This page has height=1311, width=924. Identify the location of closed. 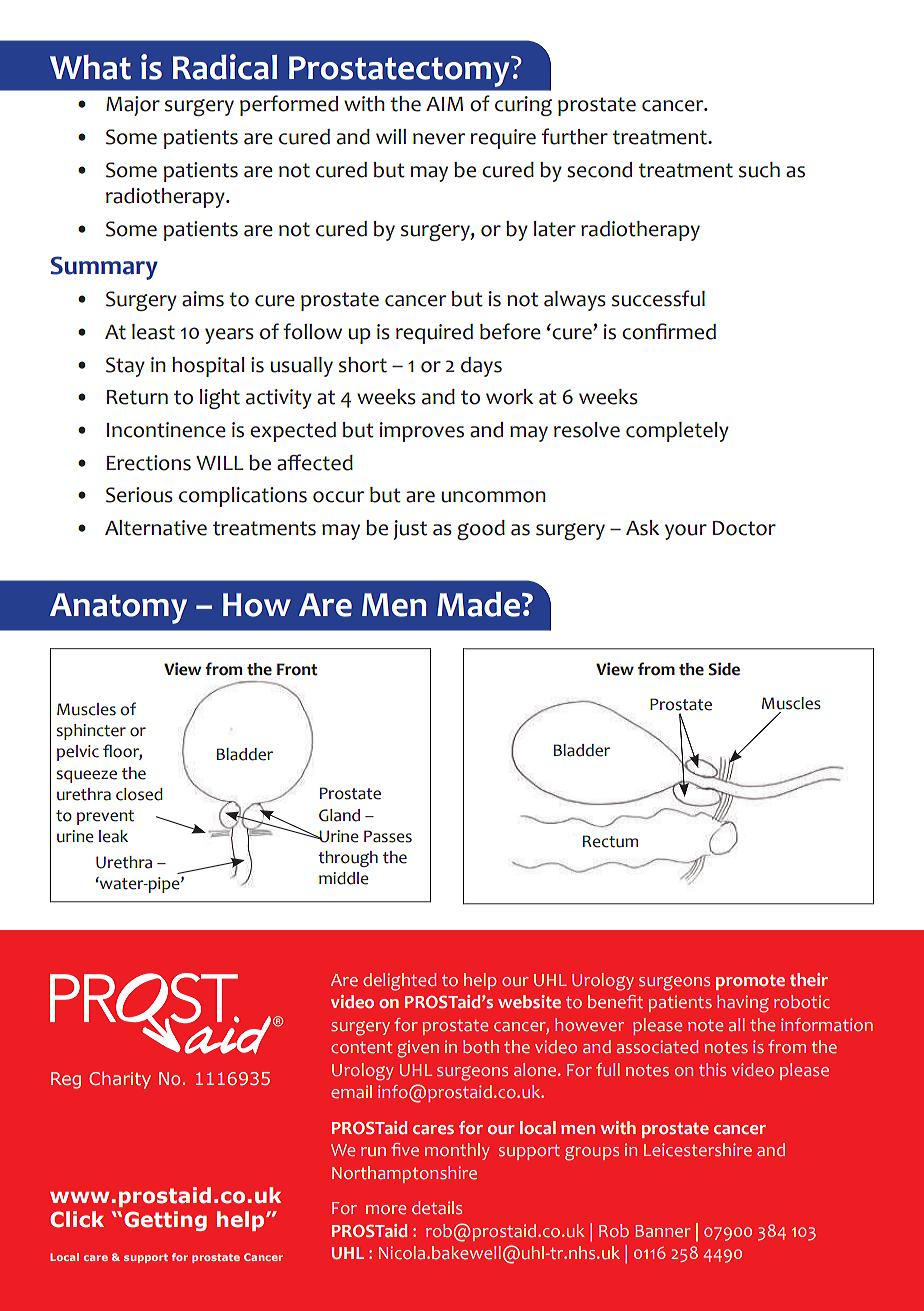
(139, 794).
